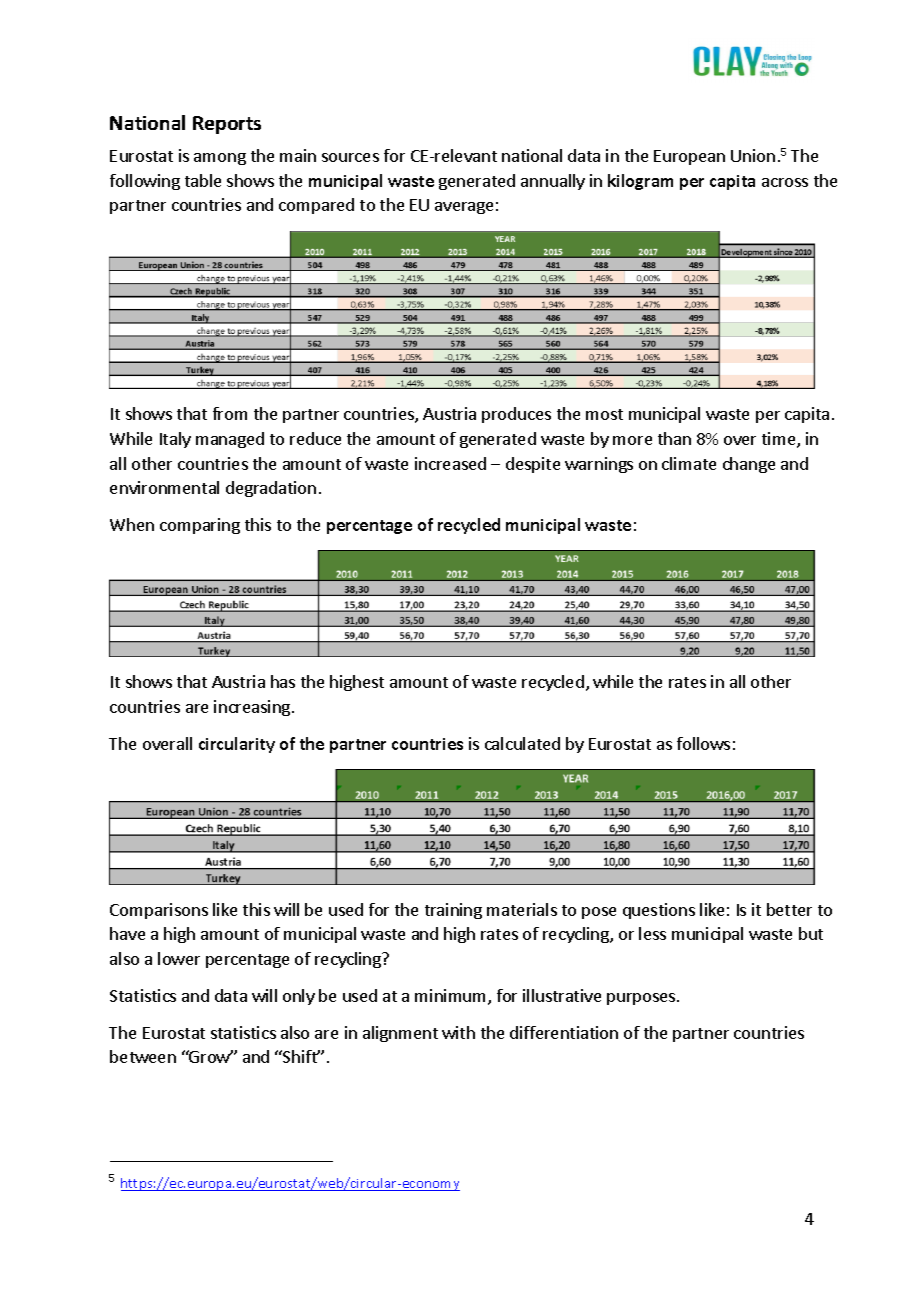 The image size is (924, 1308). What do you see at coordinates (220, 159) in the screenshot?
I see `among` at bounding box center [220, 159].
